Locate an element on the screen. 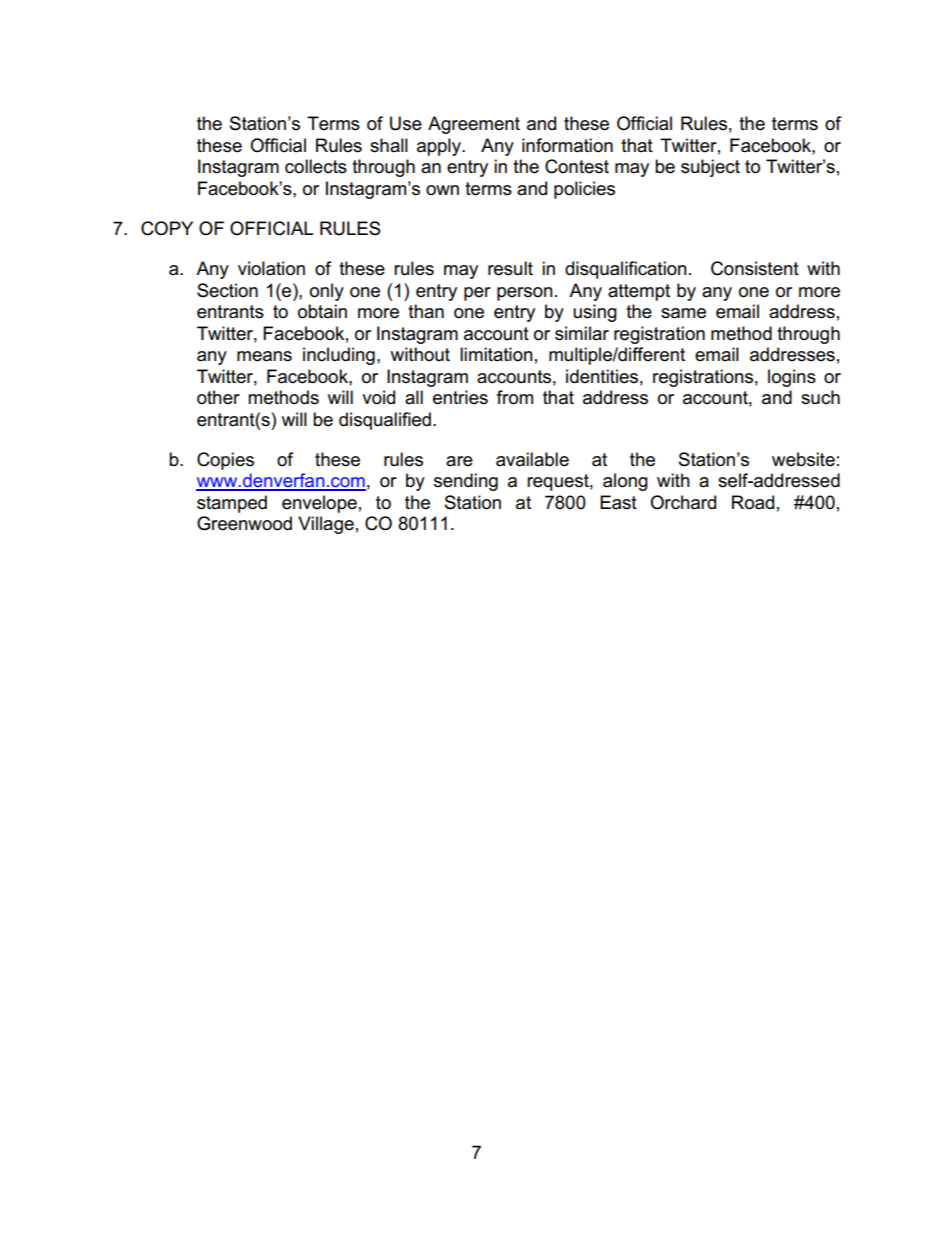 The width and height of the screenshot is (952, 1233). violation is located at coordinates (271, 268).
